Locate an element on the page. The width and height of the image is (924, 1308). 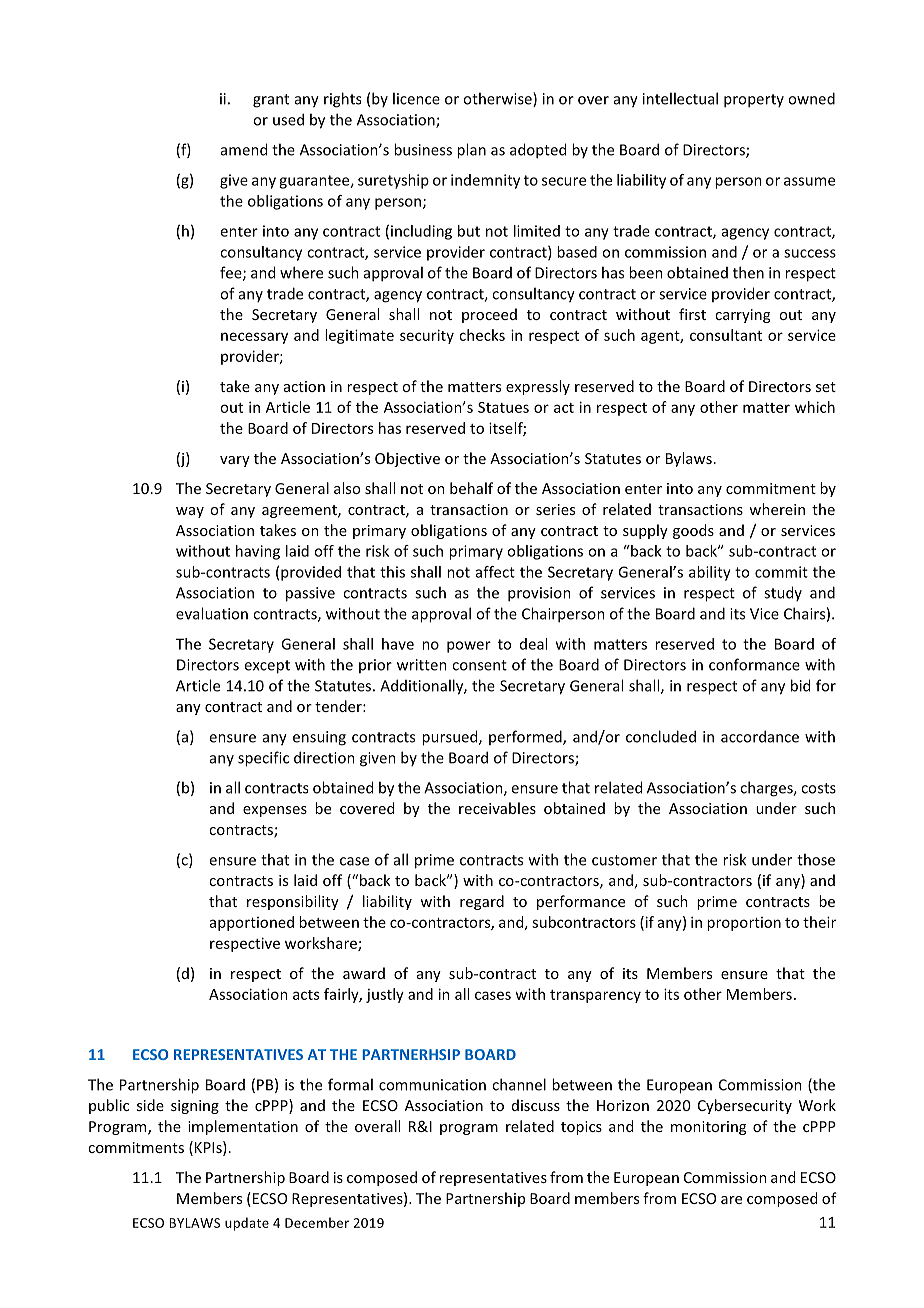
discuss is located at coordinates (536, 1105).
